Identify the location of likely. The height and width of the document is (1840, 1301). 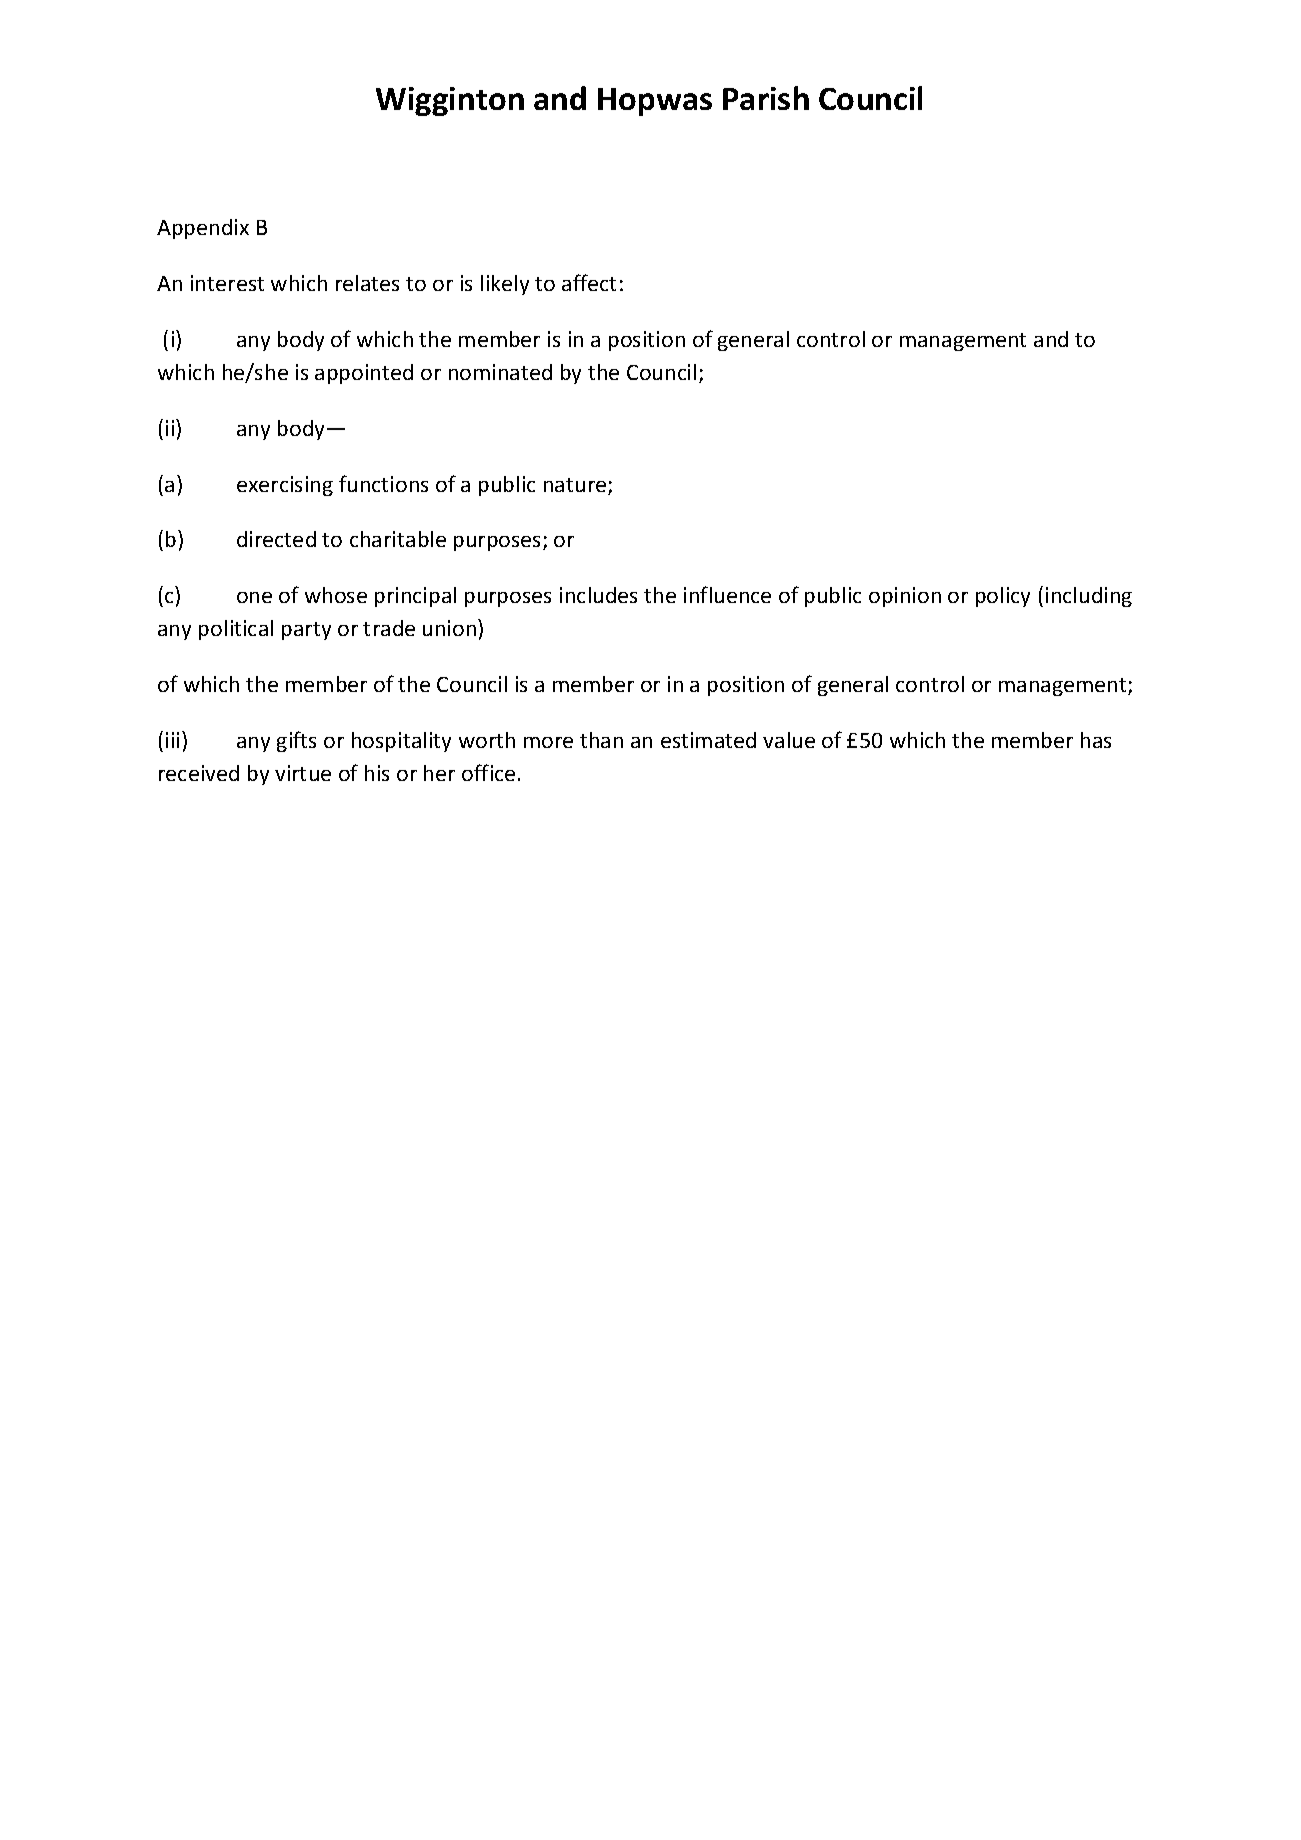
(505, 285).
